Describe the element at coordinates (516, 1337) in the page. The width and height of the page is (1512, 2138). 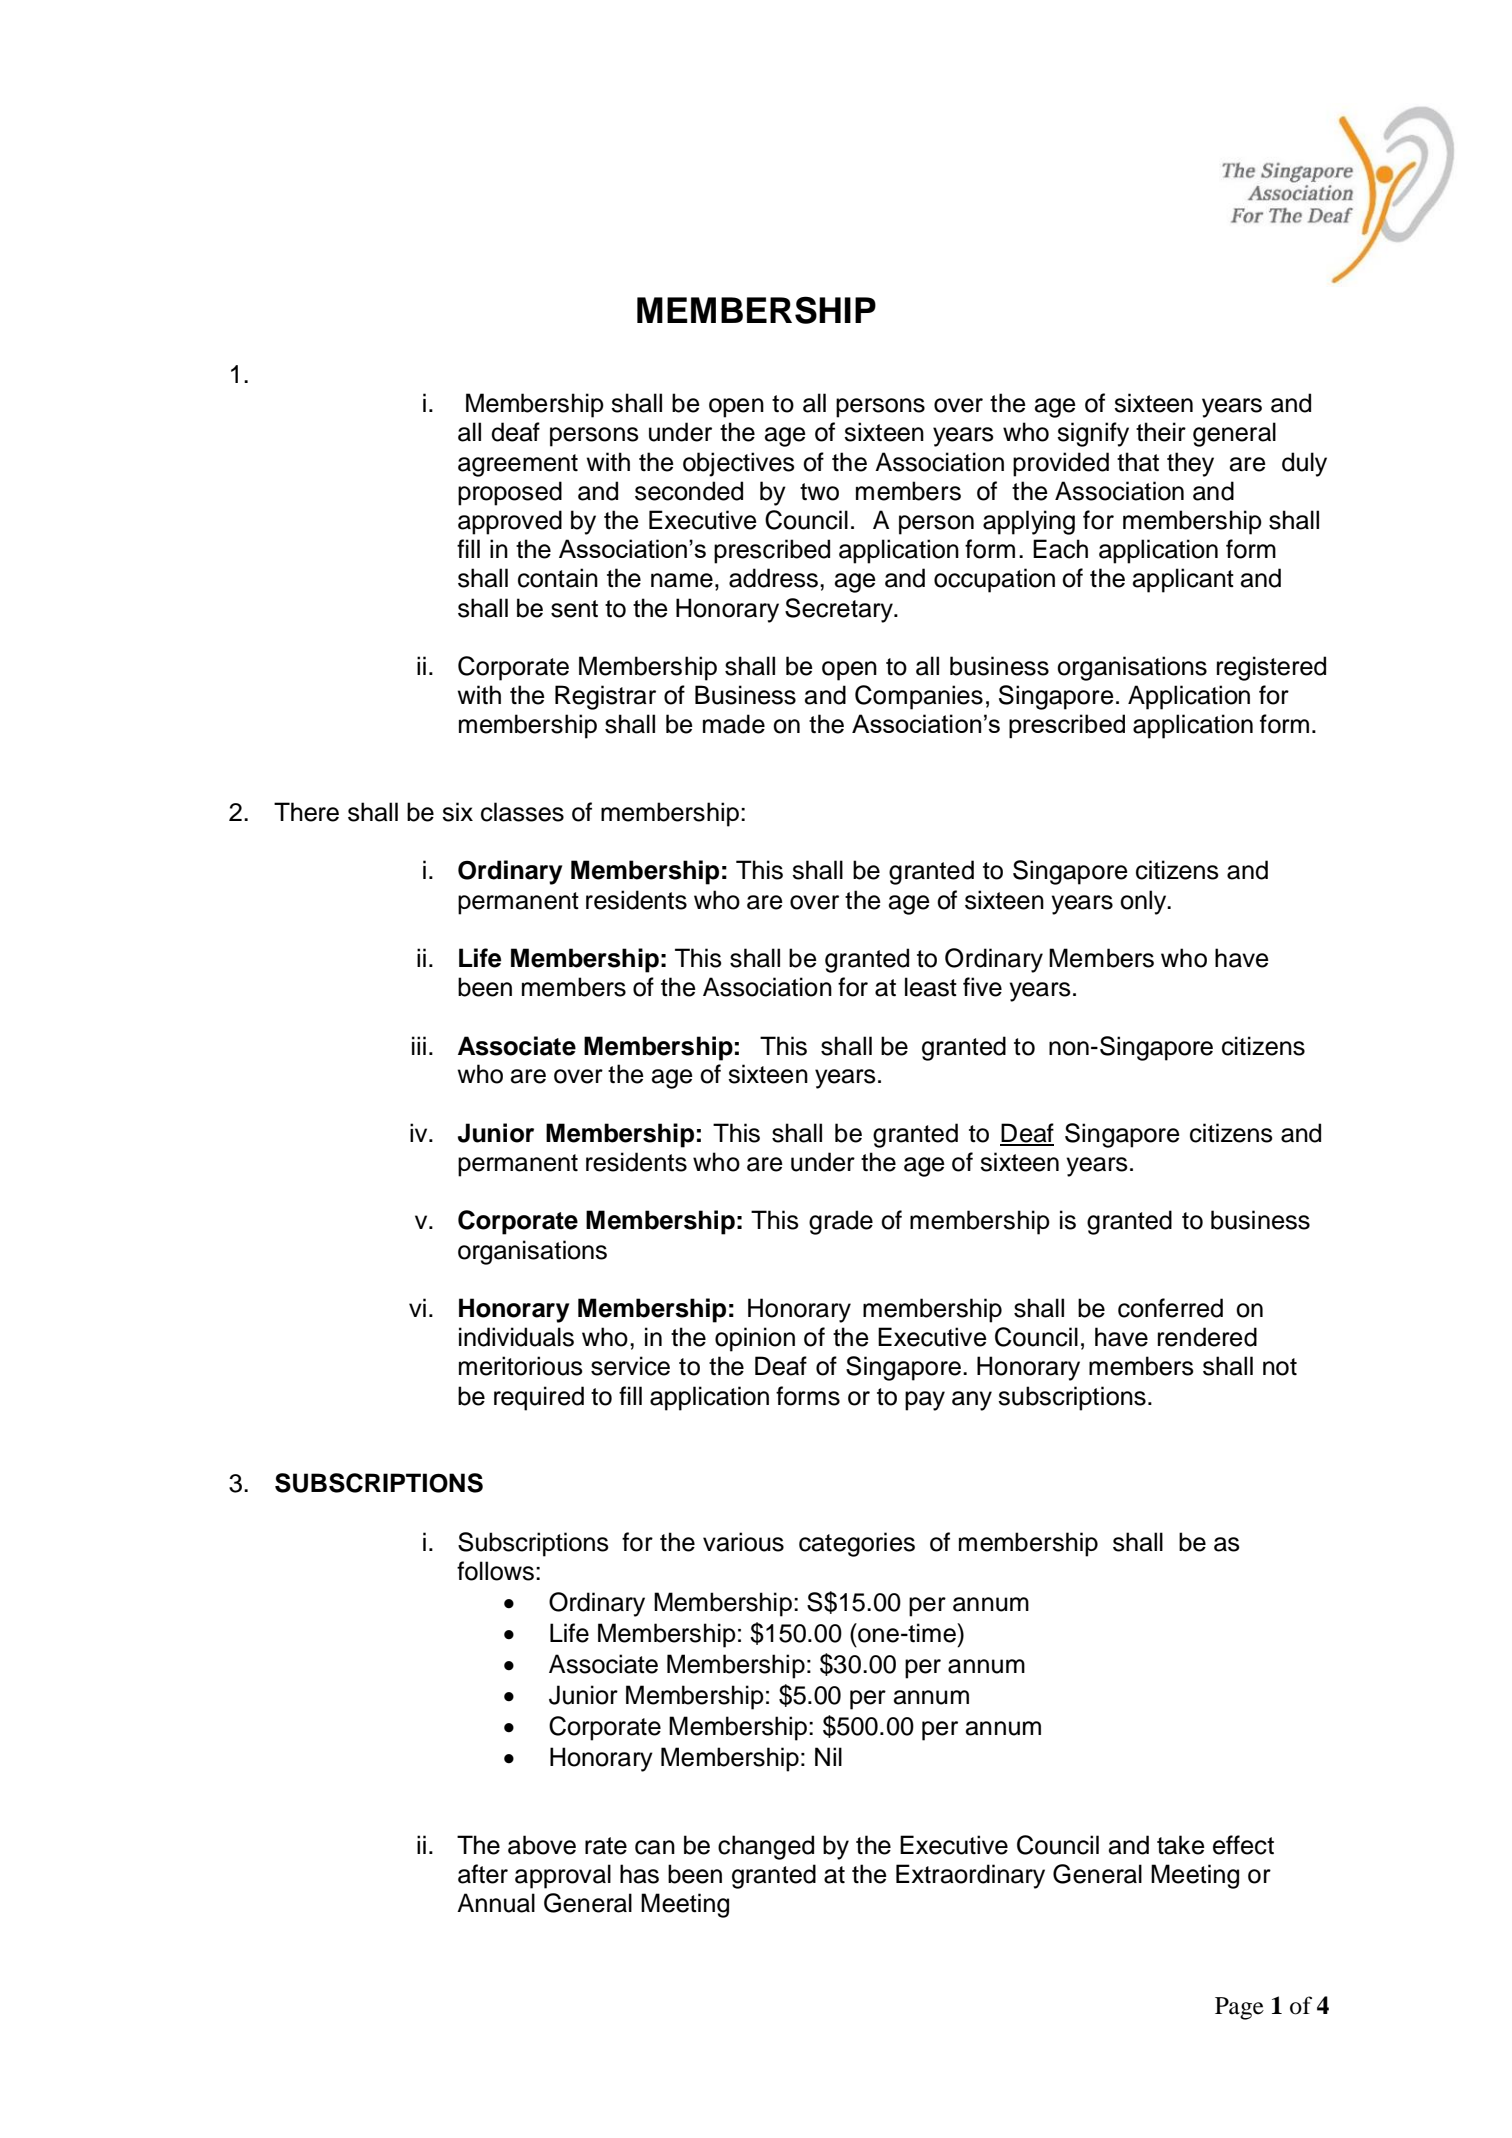
I see `individuals` at that location.
